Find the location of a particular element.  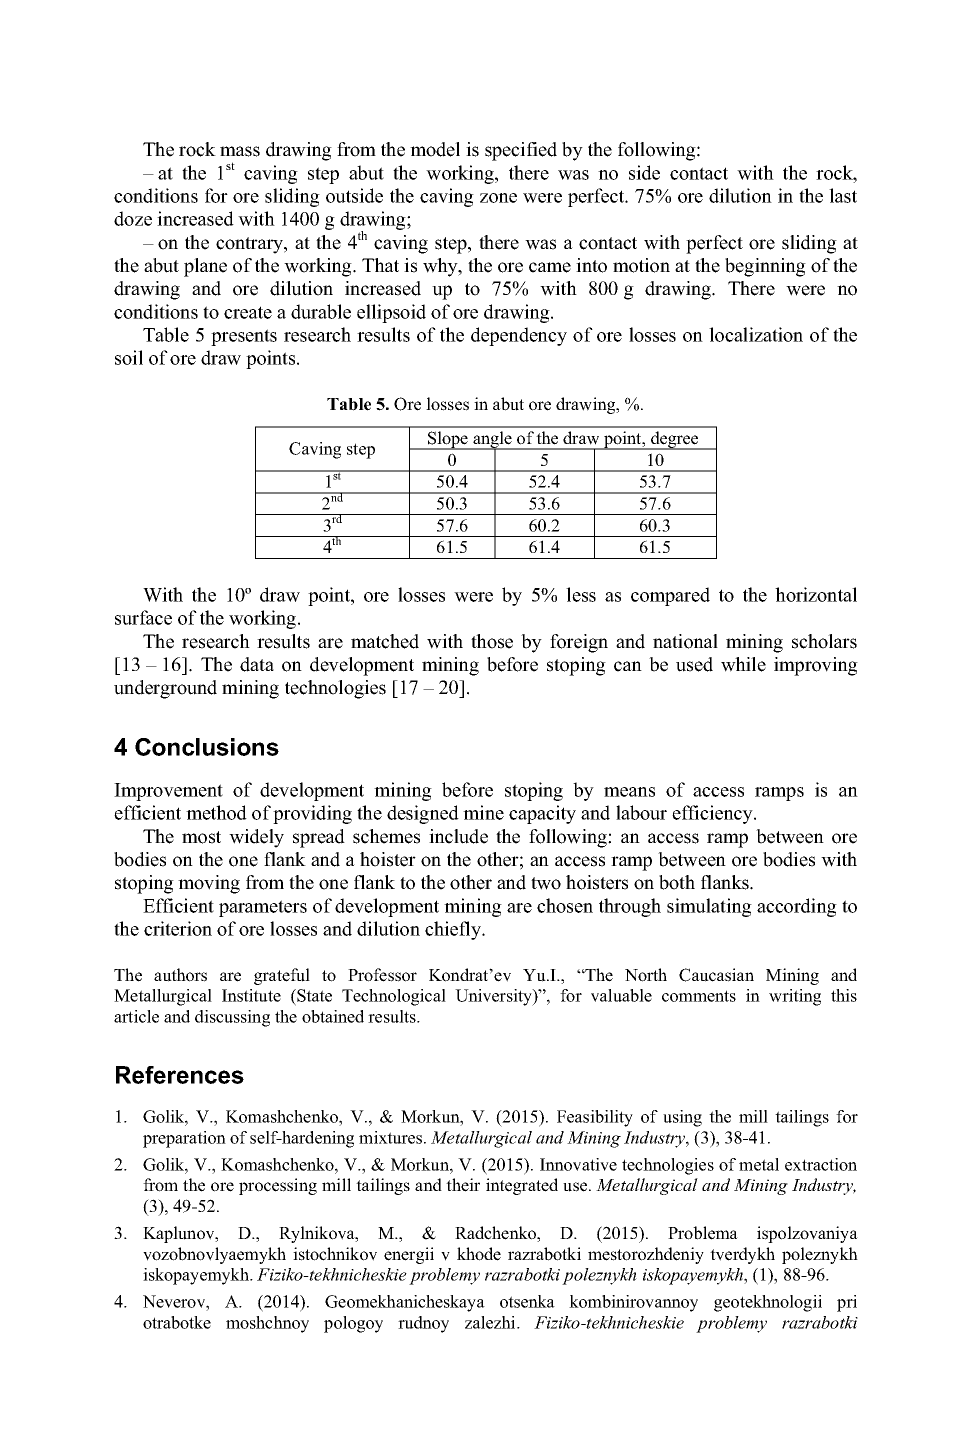

last is located at coordinates (843, 195).
